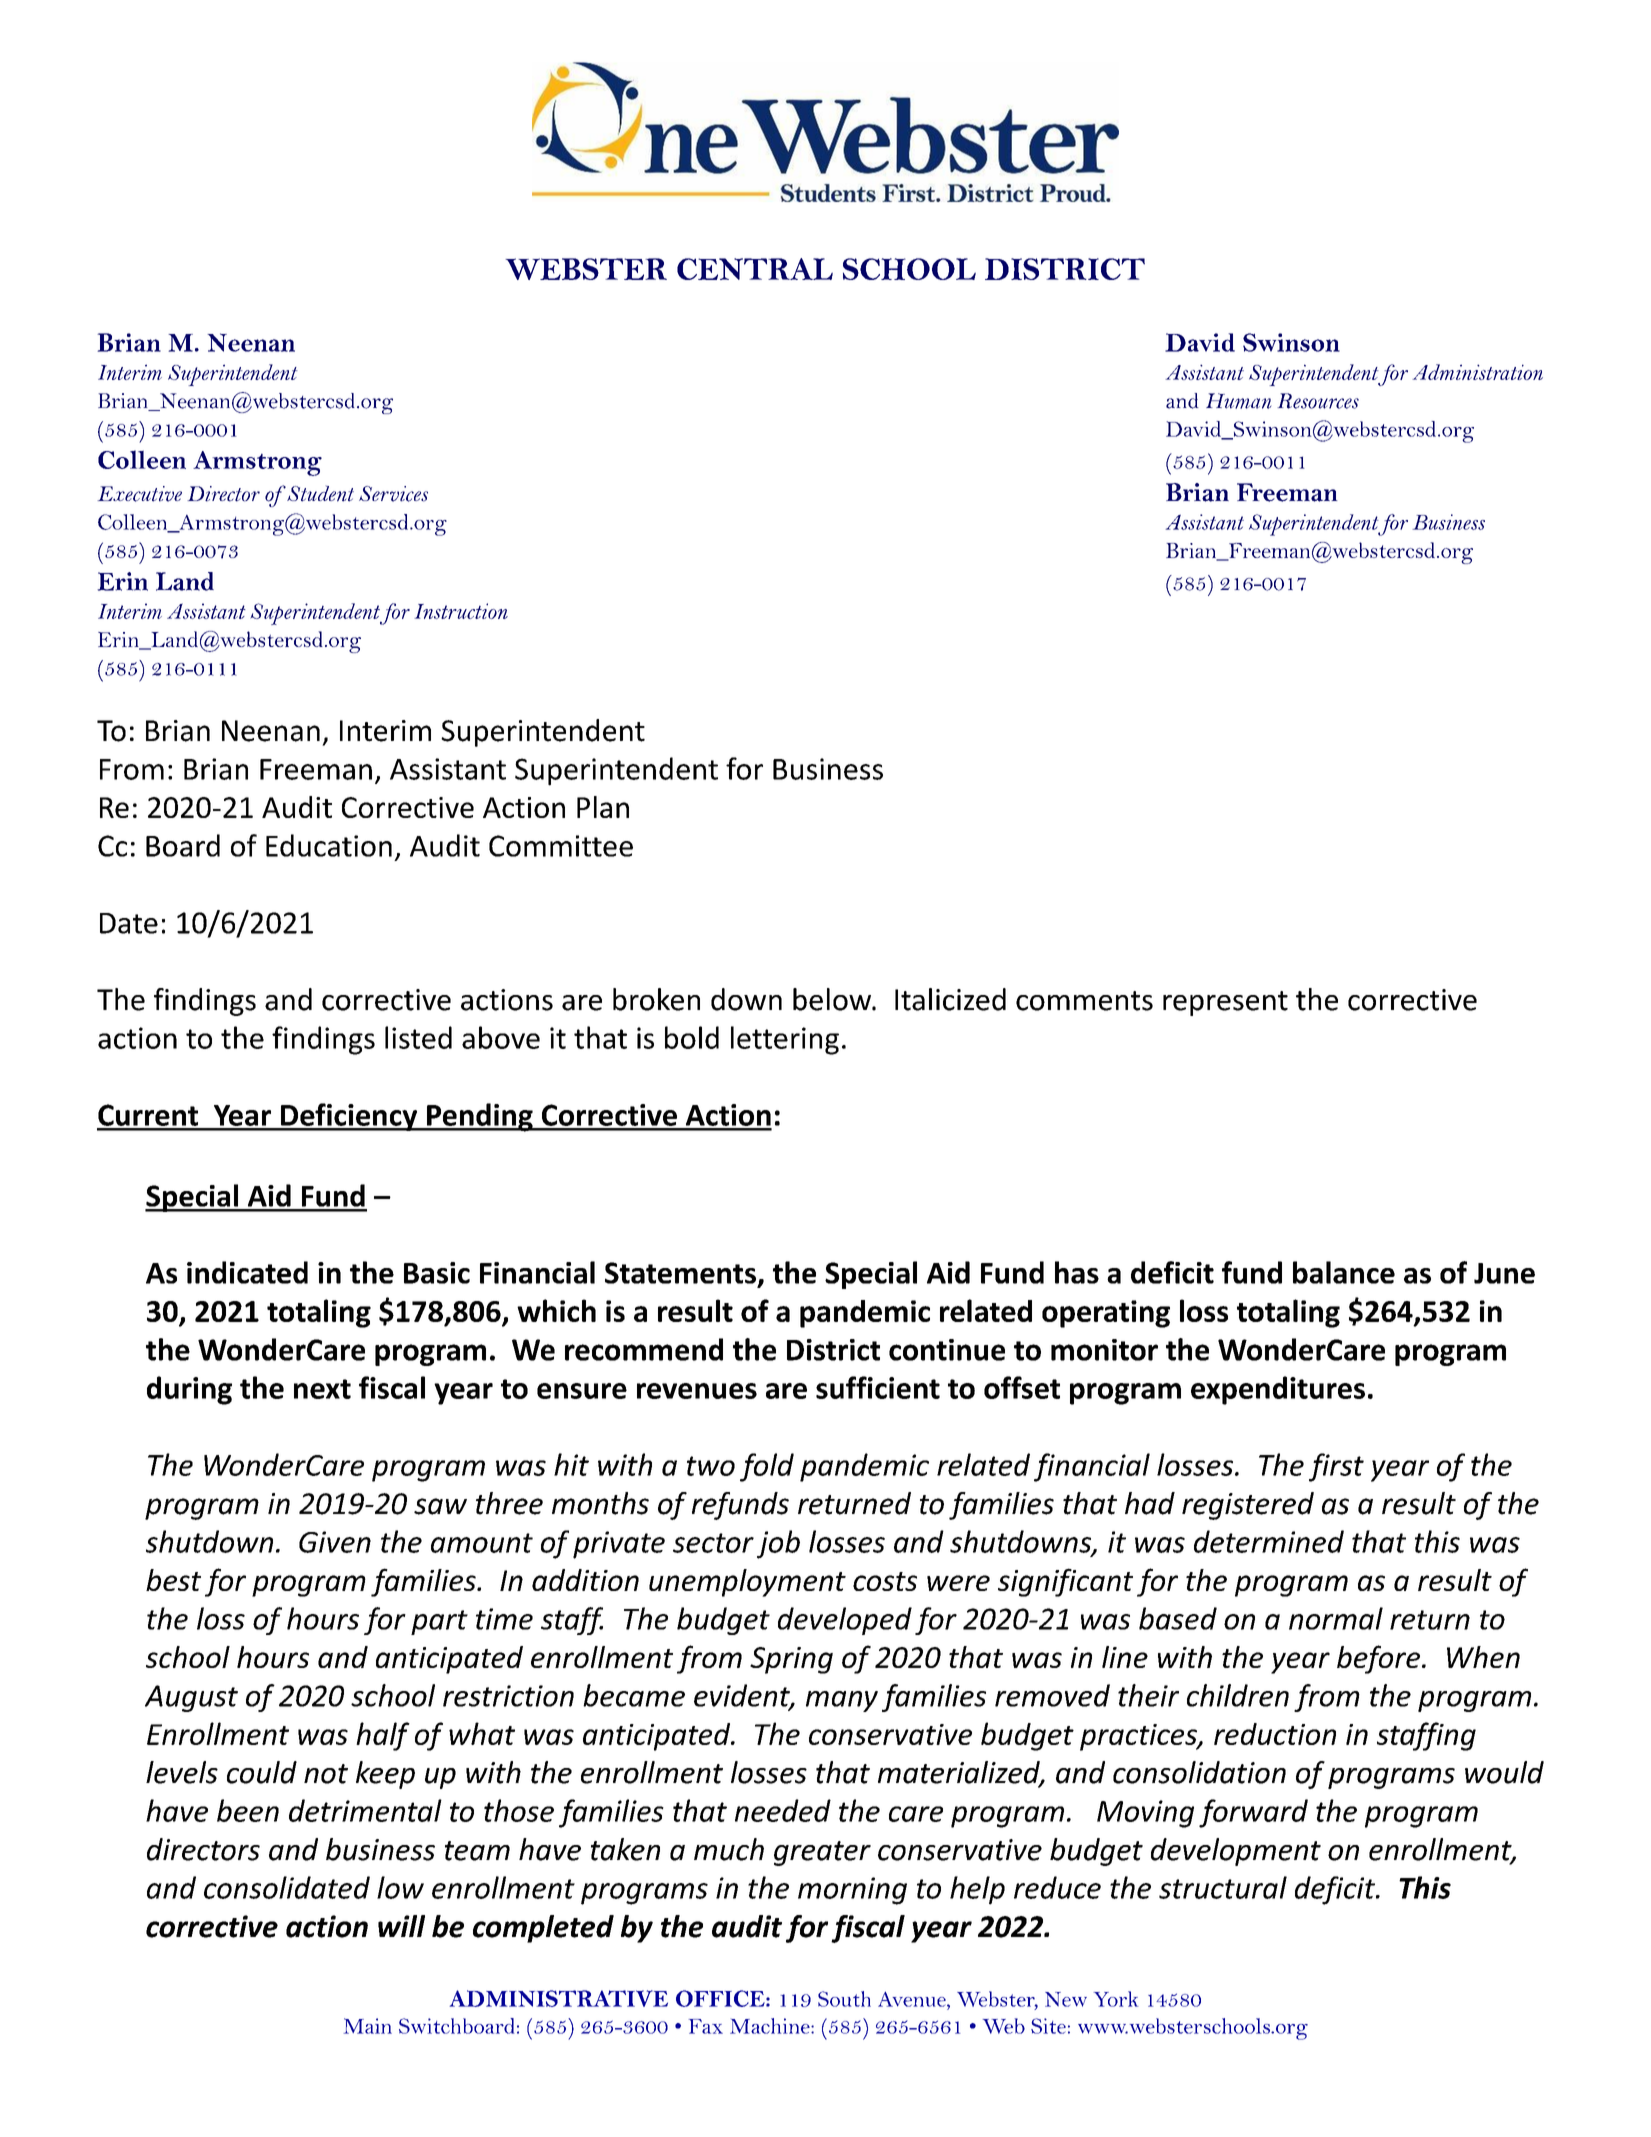 Image resolution: width=1651 pixels, height=2137 pixels. I want to click on Student, so click(319, 494).
